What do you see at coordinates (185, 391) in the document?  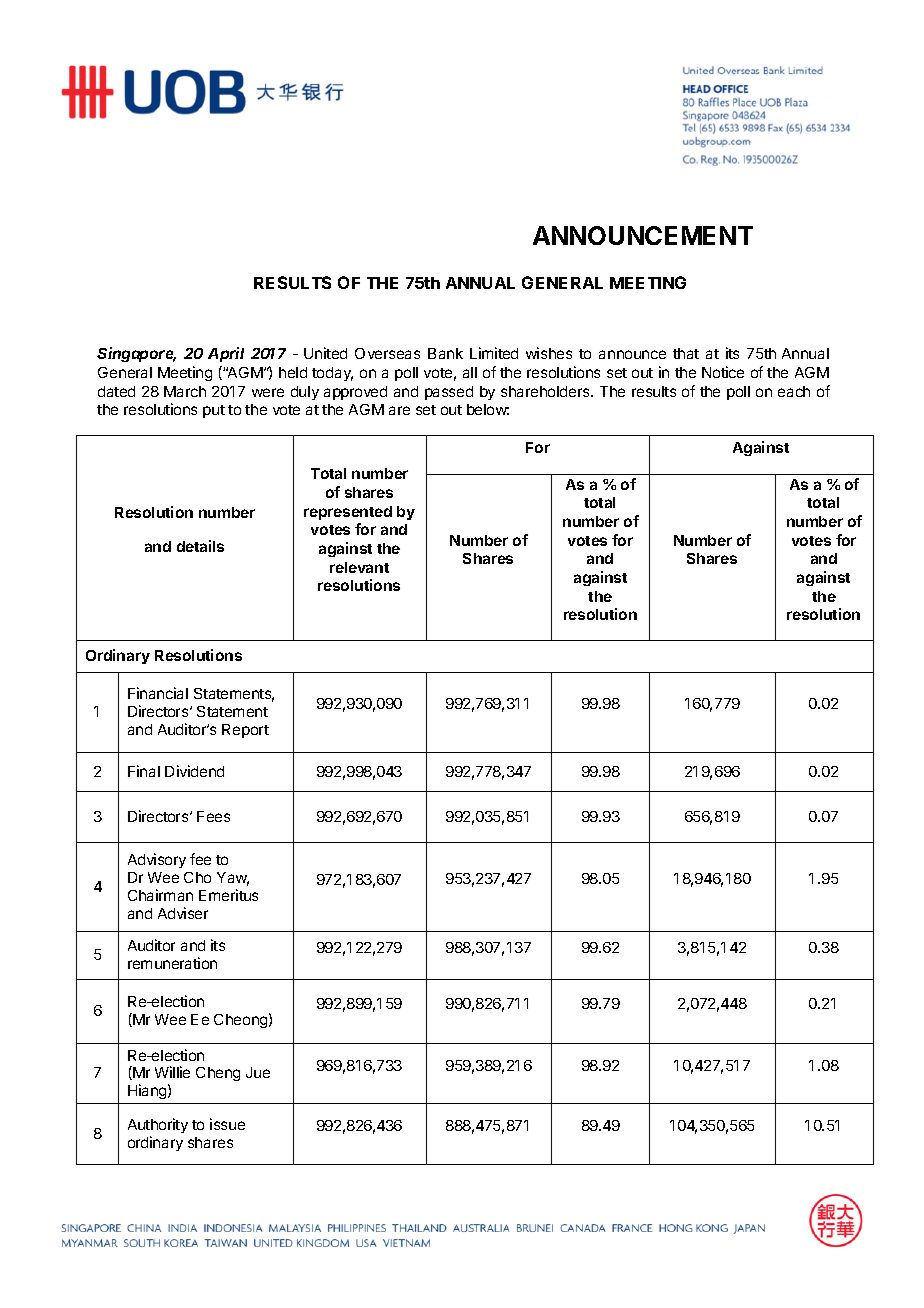 I see `March` at bounding box center [185, 391].
